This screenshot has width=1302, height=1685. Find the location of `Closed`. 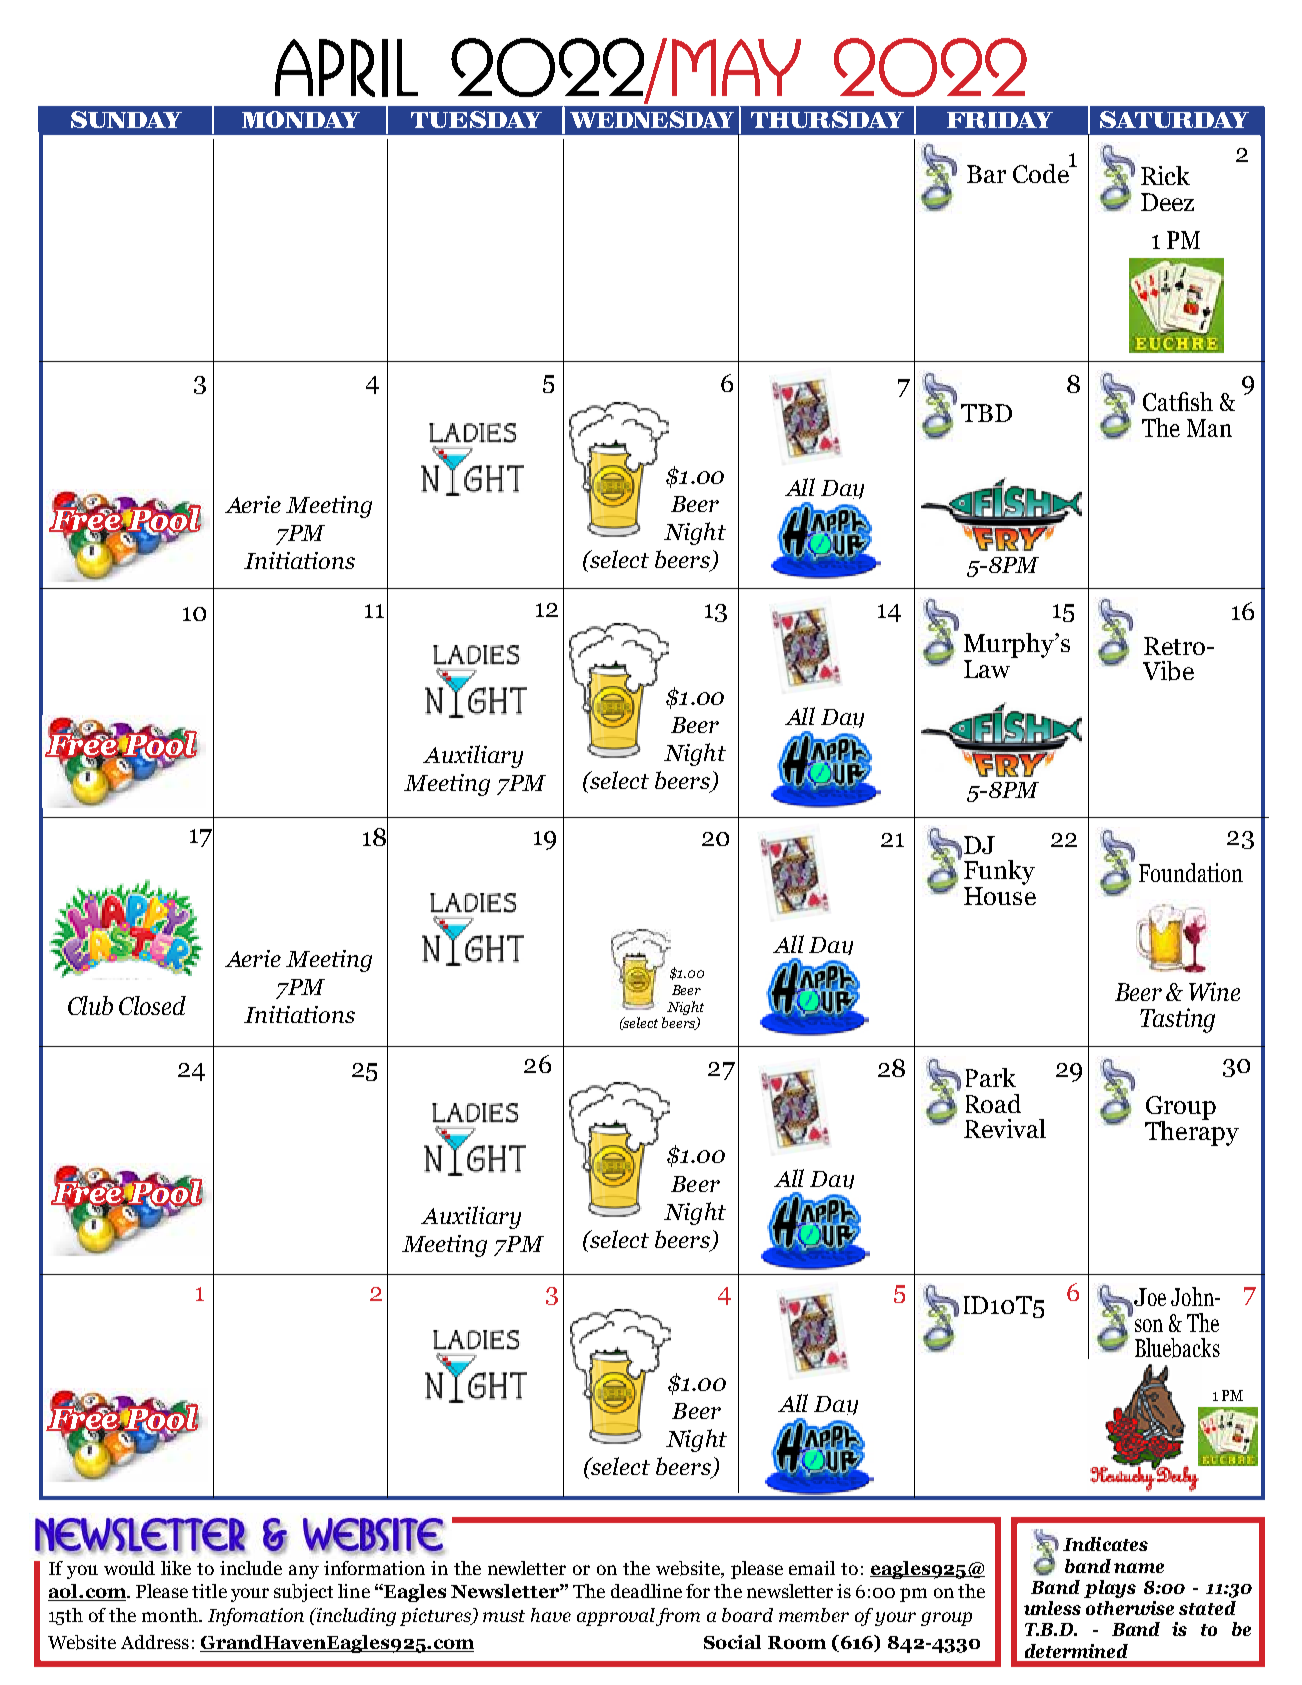

Closed is located at coordinates (152, 1005).
